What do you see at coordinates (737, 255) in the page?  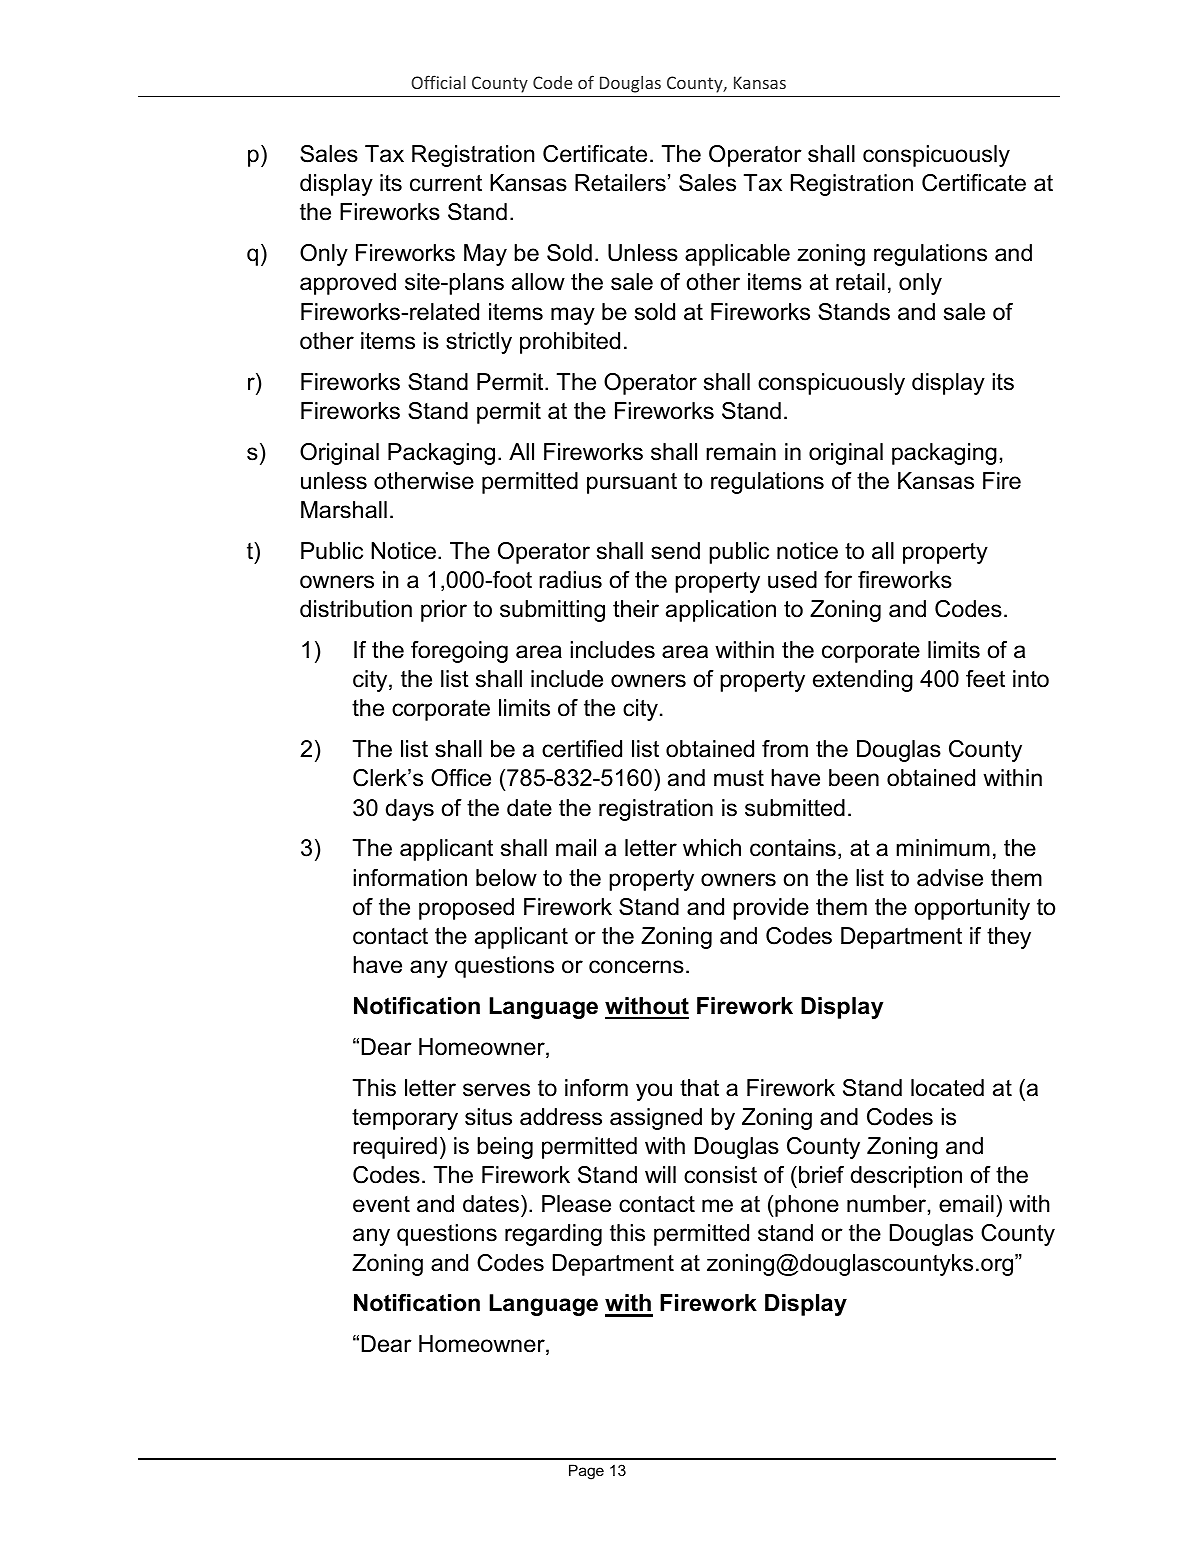 I see `applicable` at bounding box center [737, 255].
